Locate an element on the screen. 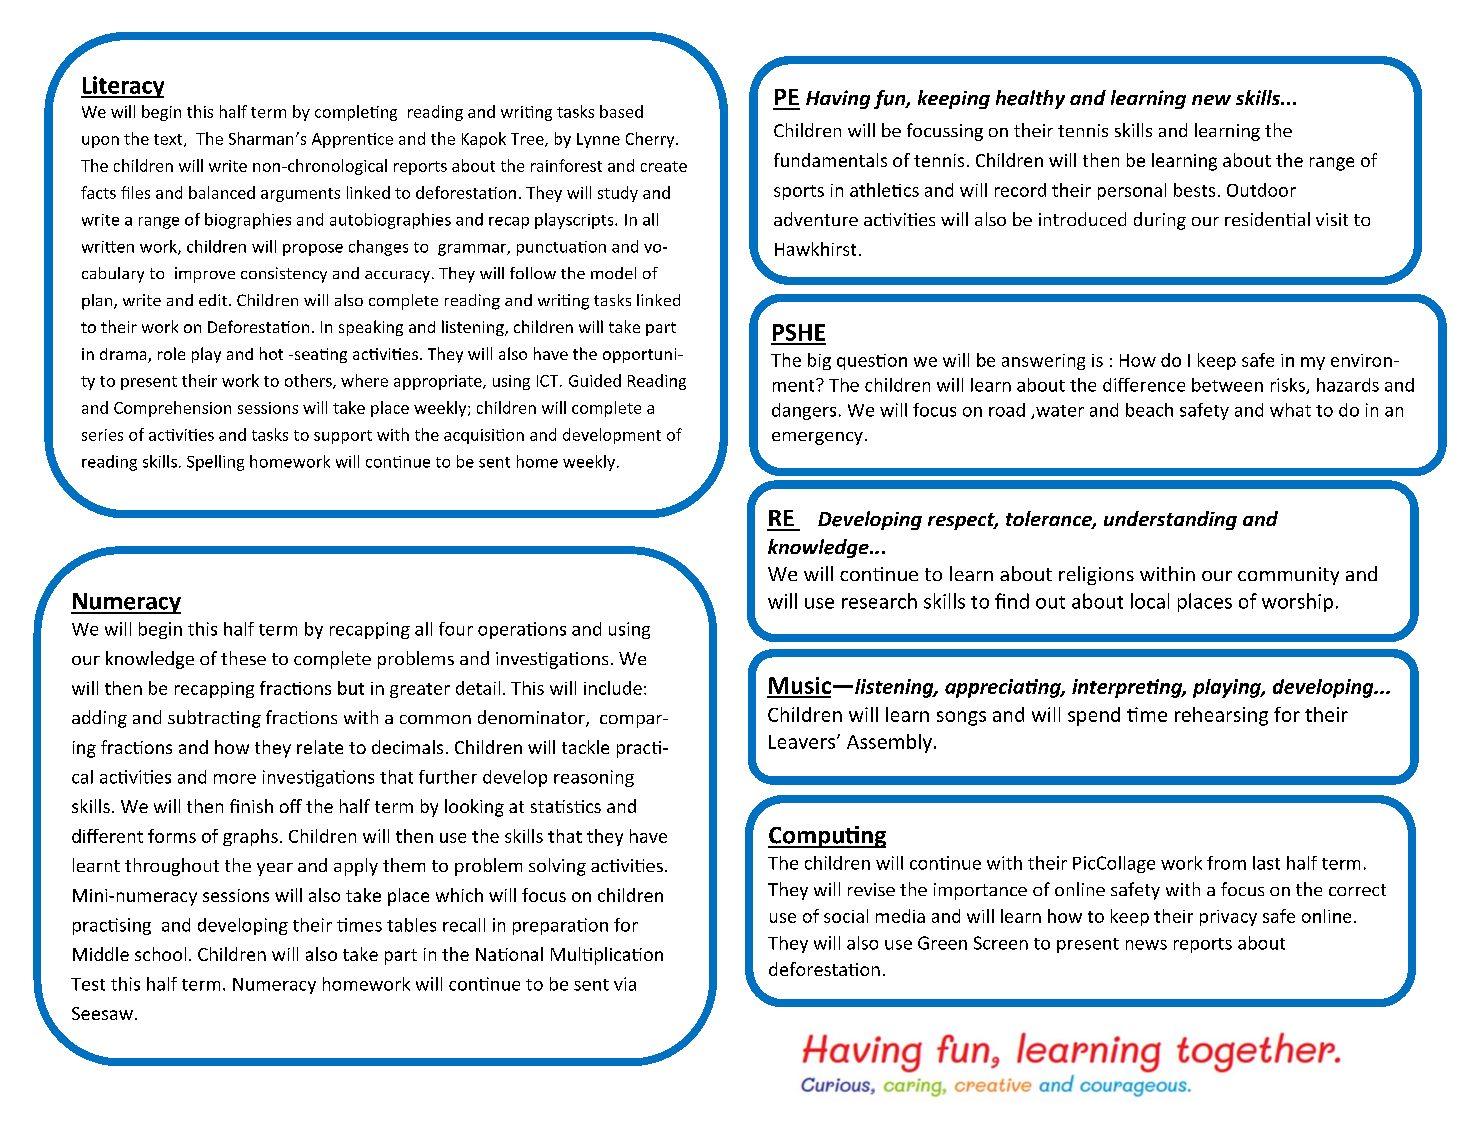 This screenshot has height=1133, width=1467. more is located at coordinates (235, 779).
